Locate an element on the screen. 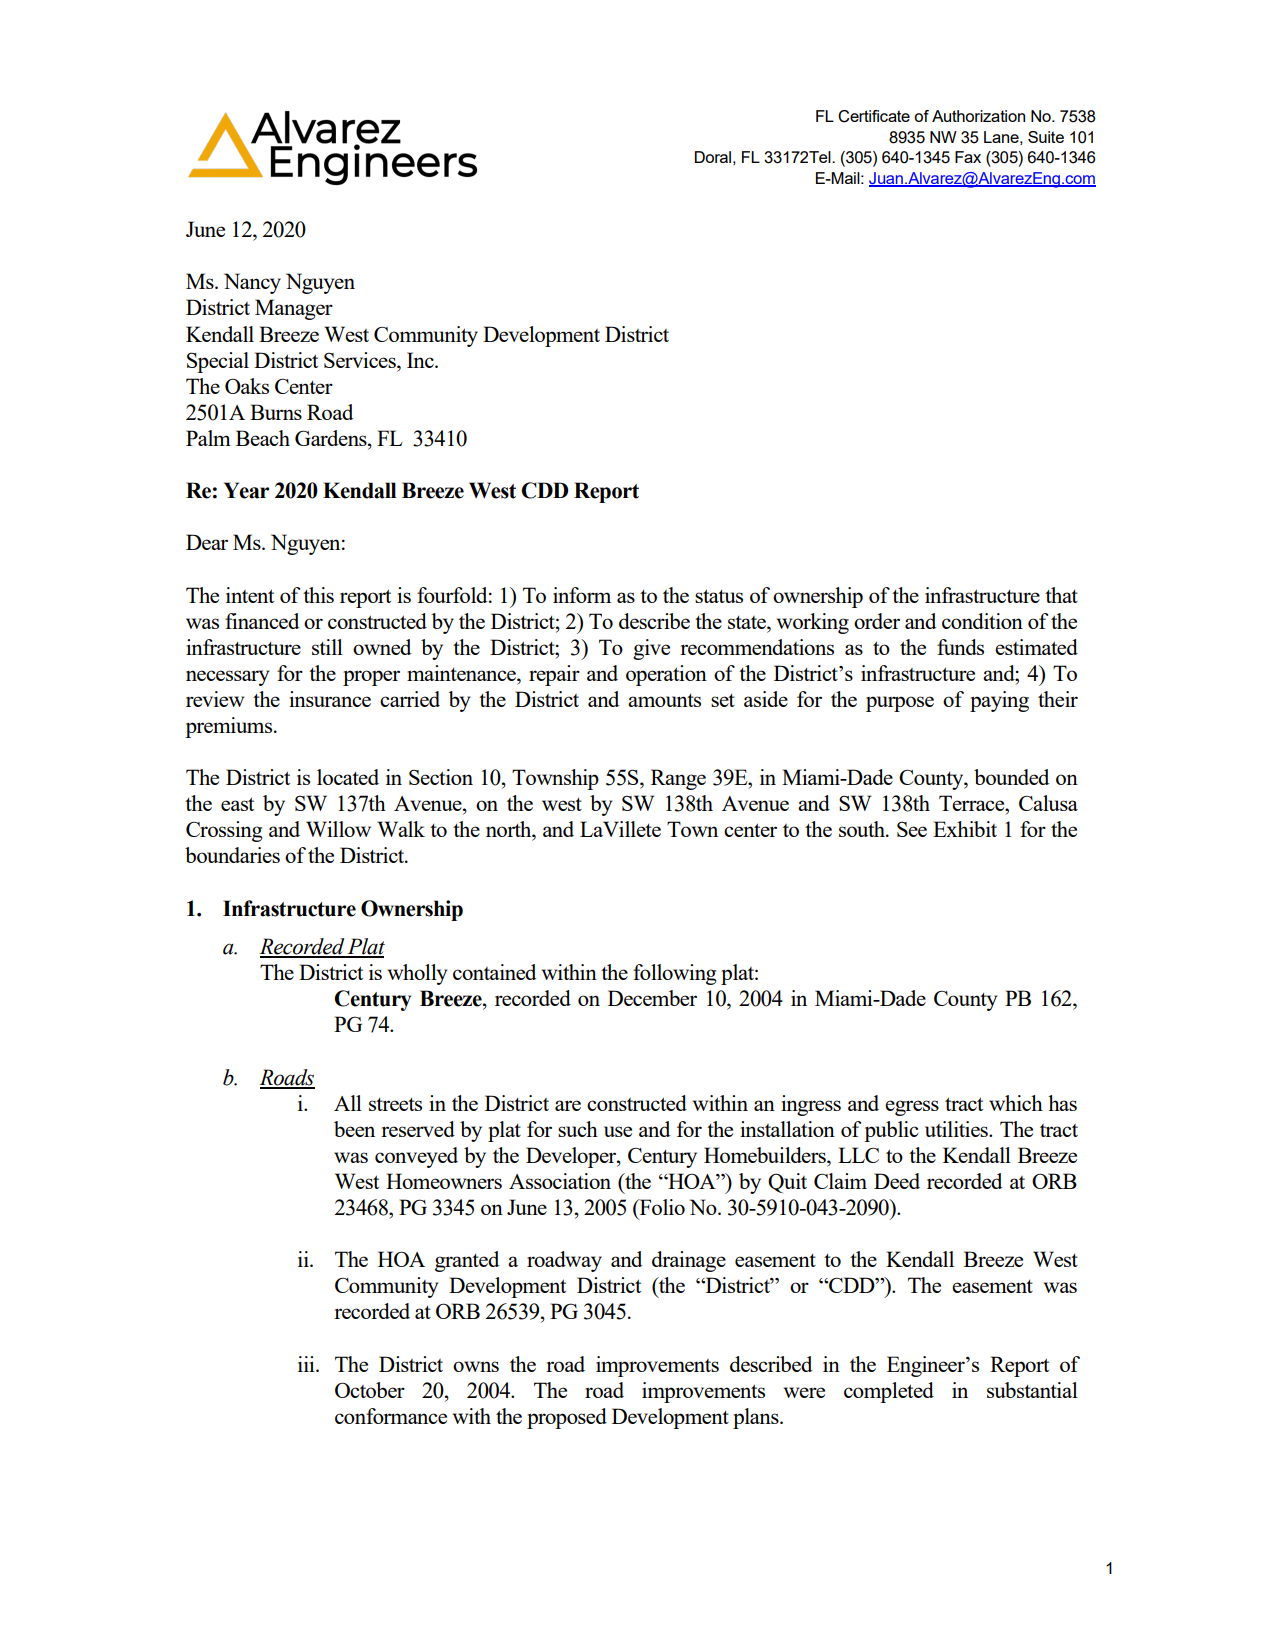 This screenshot has height=1634, width=1263. proposed is located at coordinates (567, 1418).
